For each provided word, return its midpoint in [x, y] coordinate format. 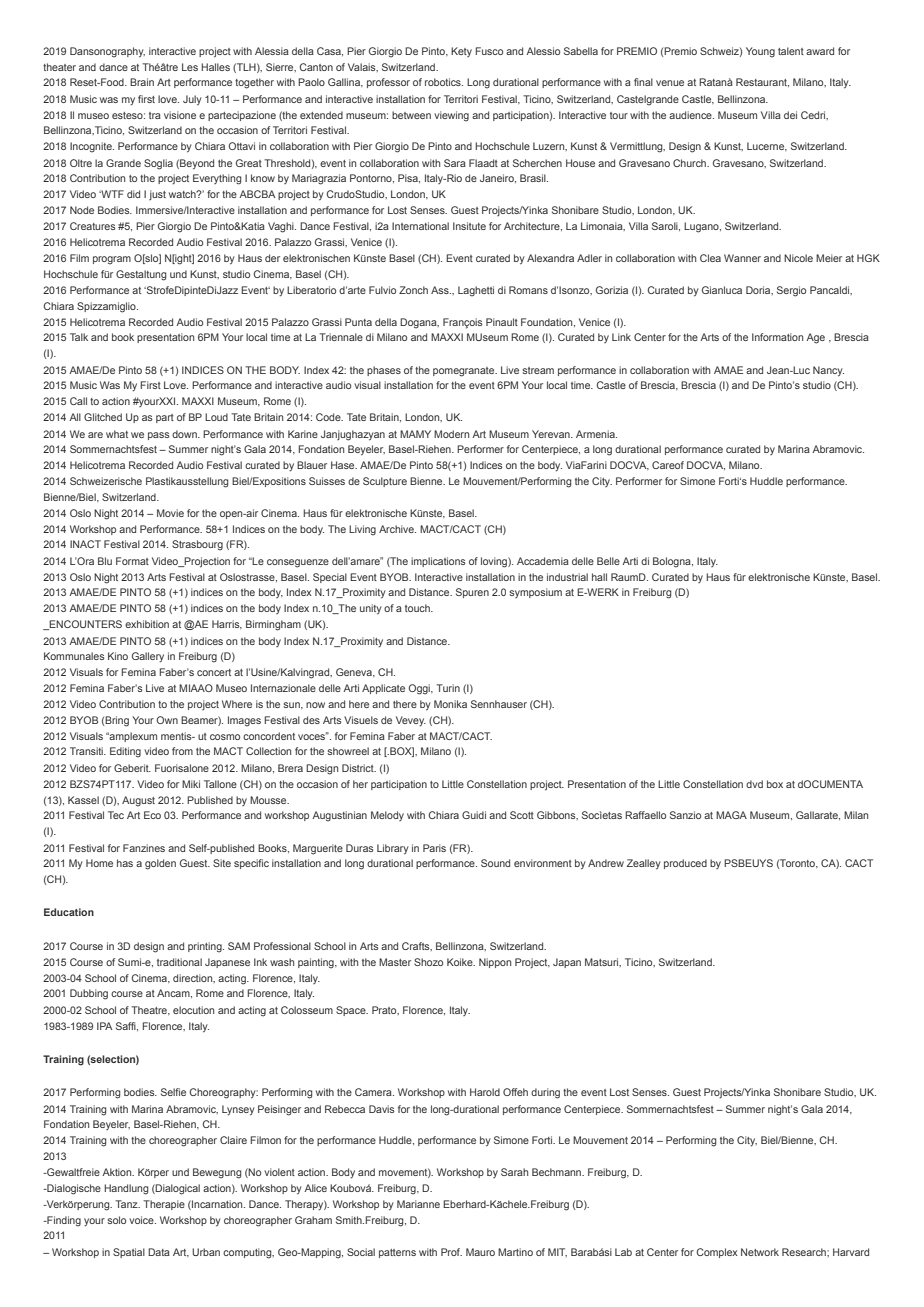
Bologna [673, 562]
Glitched [103, 417]
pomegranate [465, 372]
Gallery [148, 657]
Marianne [418, 1204]
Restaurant [762, 82]
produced [685, 864]
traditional [179, 962]
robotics [444, 82]
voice [142, 1220]
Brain [142, 82]
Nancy [828, 371]
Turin [448, 688]
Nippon [495, 963]
